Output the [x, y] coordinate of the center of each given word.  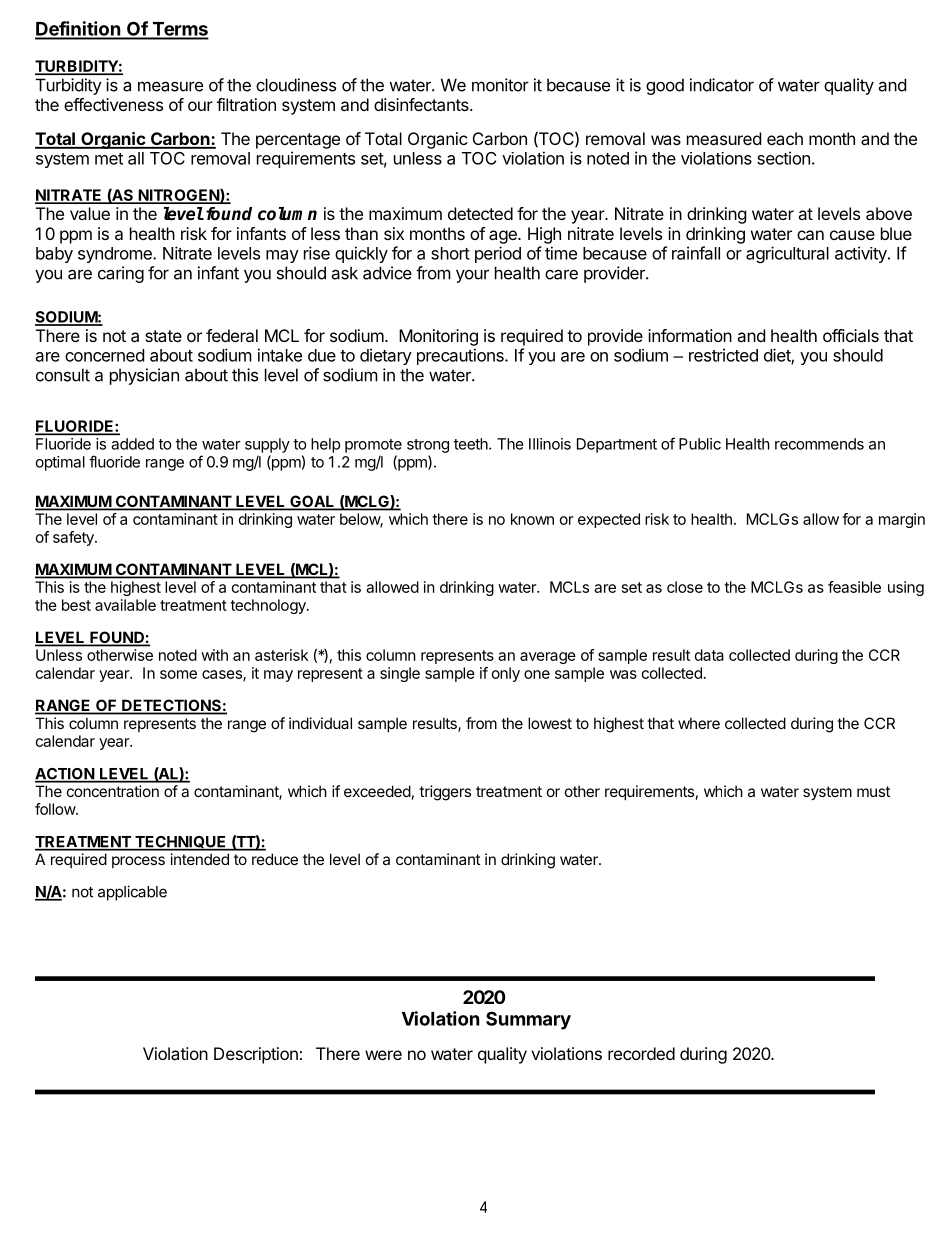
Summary [528, 1020]
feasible [854, 587]
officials [851, 335]
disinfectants [422, 104]
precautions [461, 356]
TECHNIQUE [181, 843]
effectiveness [113, 104]
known [532, 519]
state [163, 336]
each [785, 138]
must [873, 791]
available [125, 605]
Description [256, 1055]
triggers [445, 793]
